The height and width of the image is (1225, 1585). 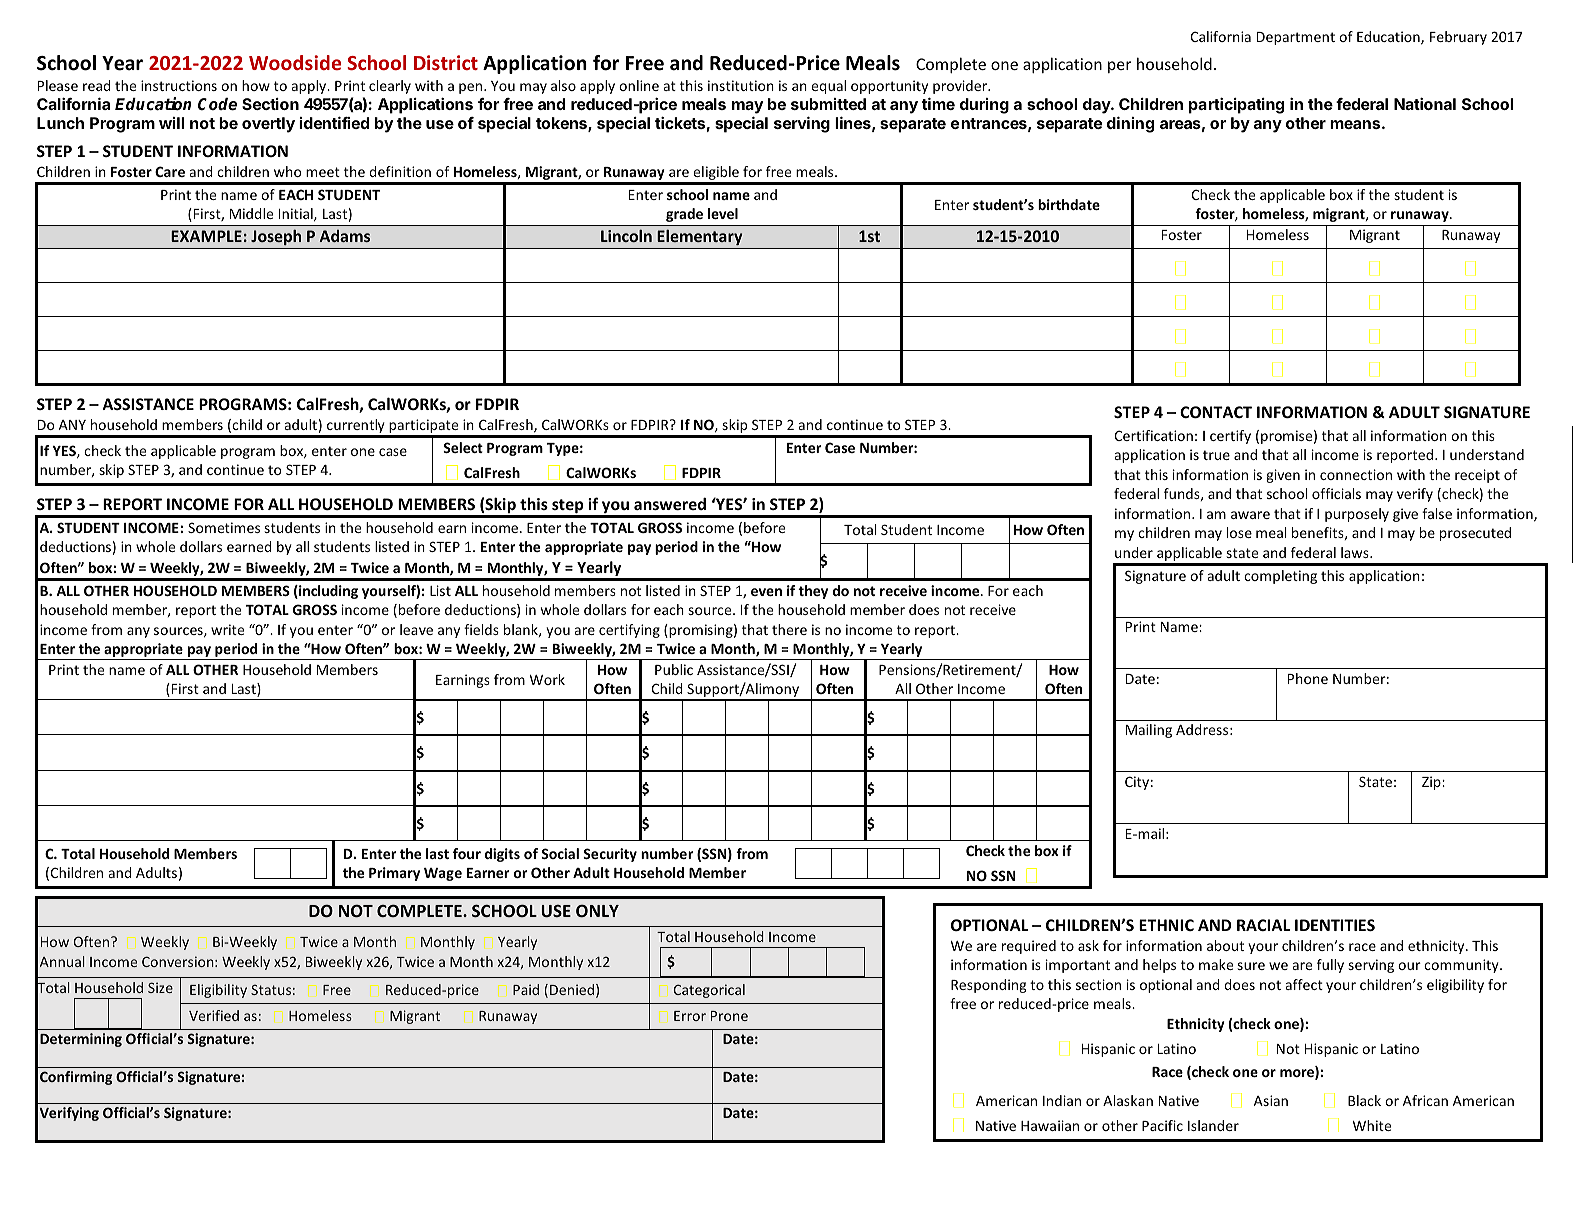 I want to click on Department, so click(x=1296, y=38).
